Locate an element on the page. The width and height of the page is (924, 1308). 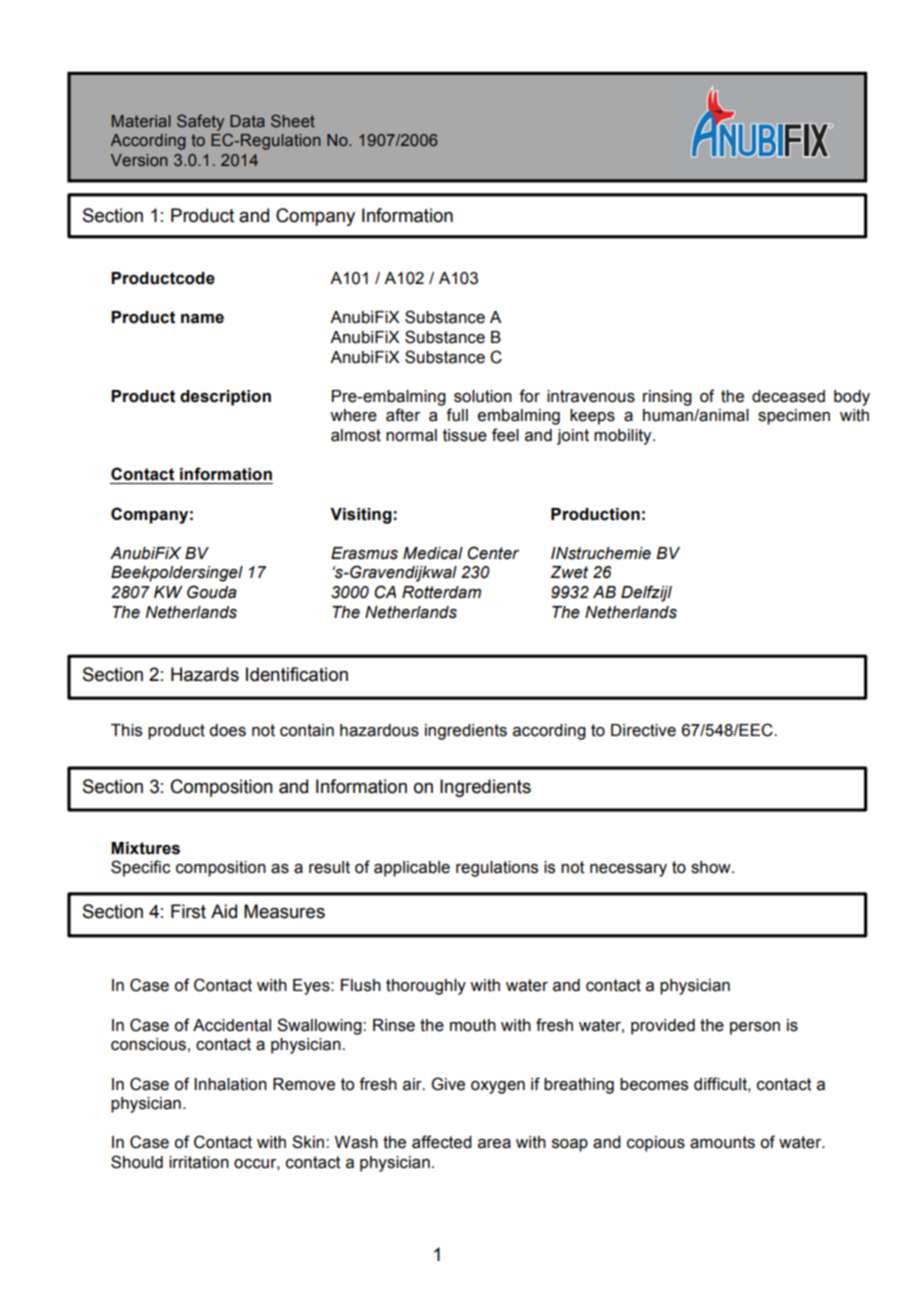
Safety is located at coordinates (200, 122).
